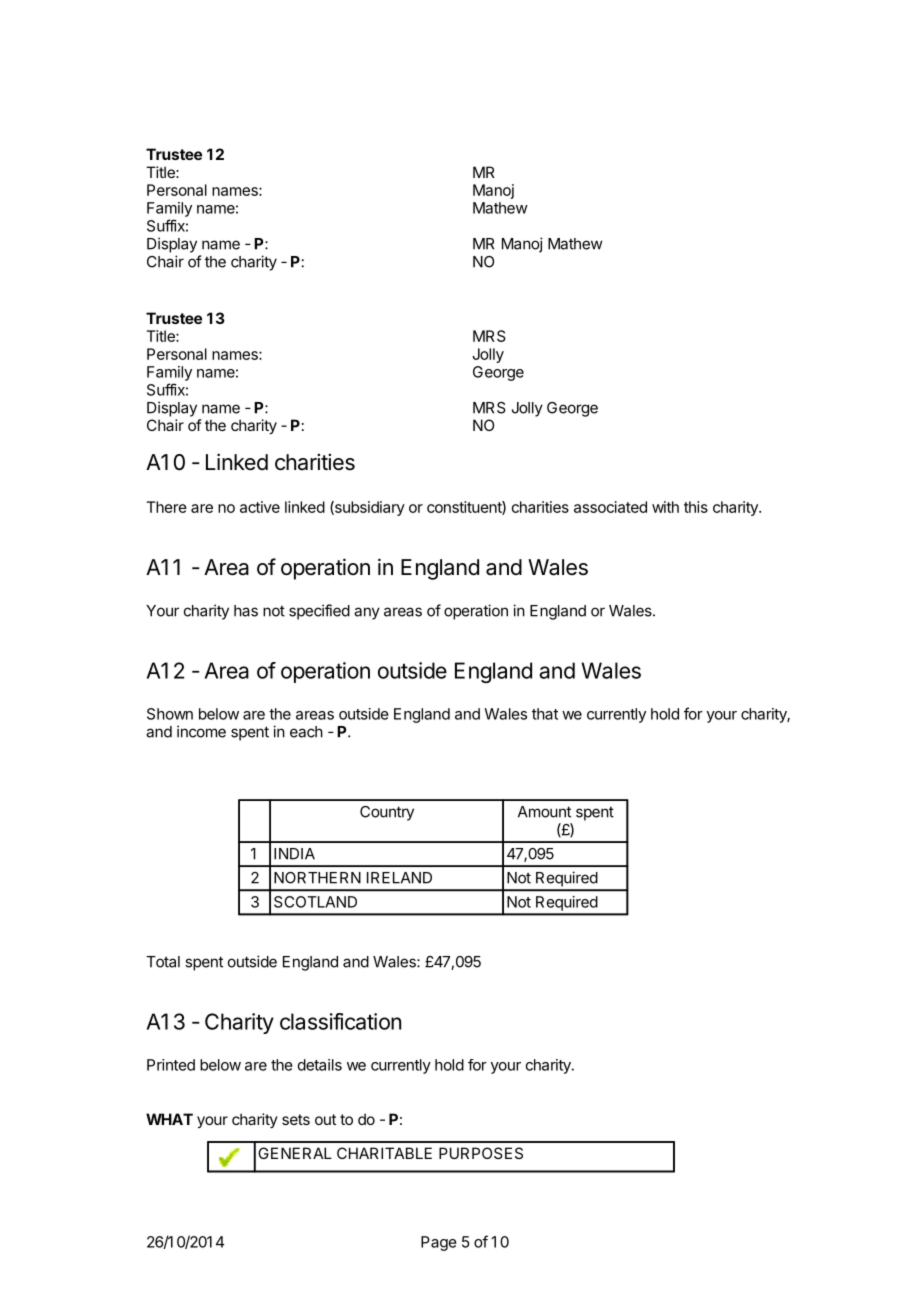  I want to click on Page, so click(439, 1243).
